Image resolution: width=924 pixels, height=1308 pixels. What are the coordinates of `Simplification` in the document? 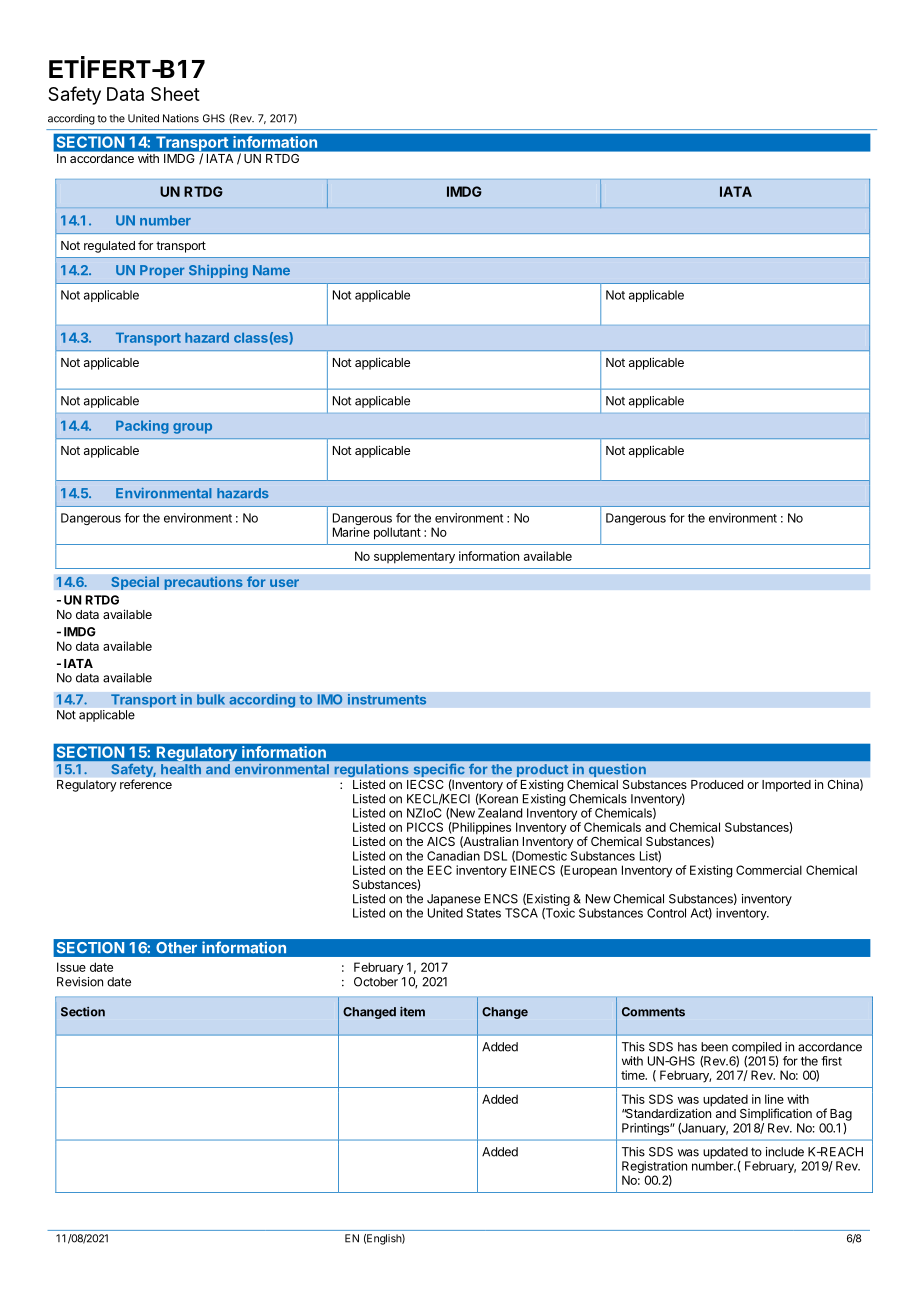 It's located at (776, 1114).
